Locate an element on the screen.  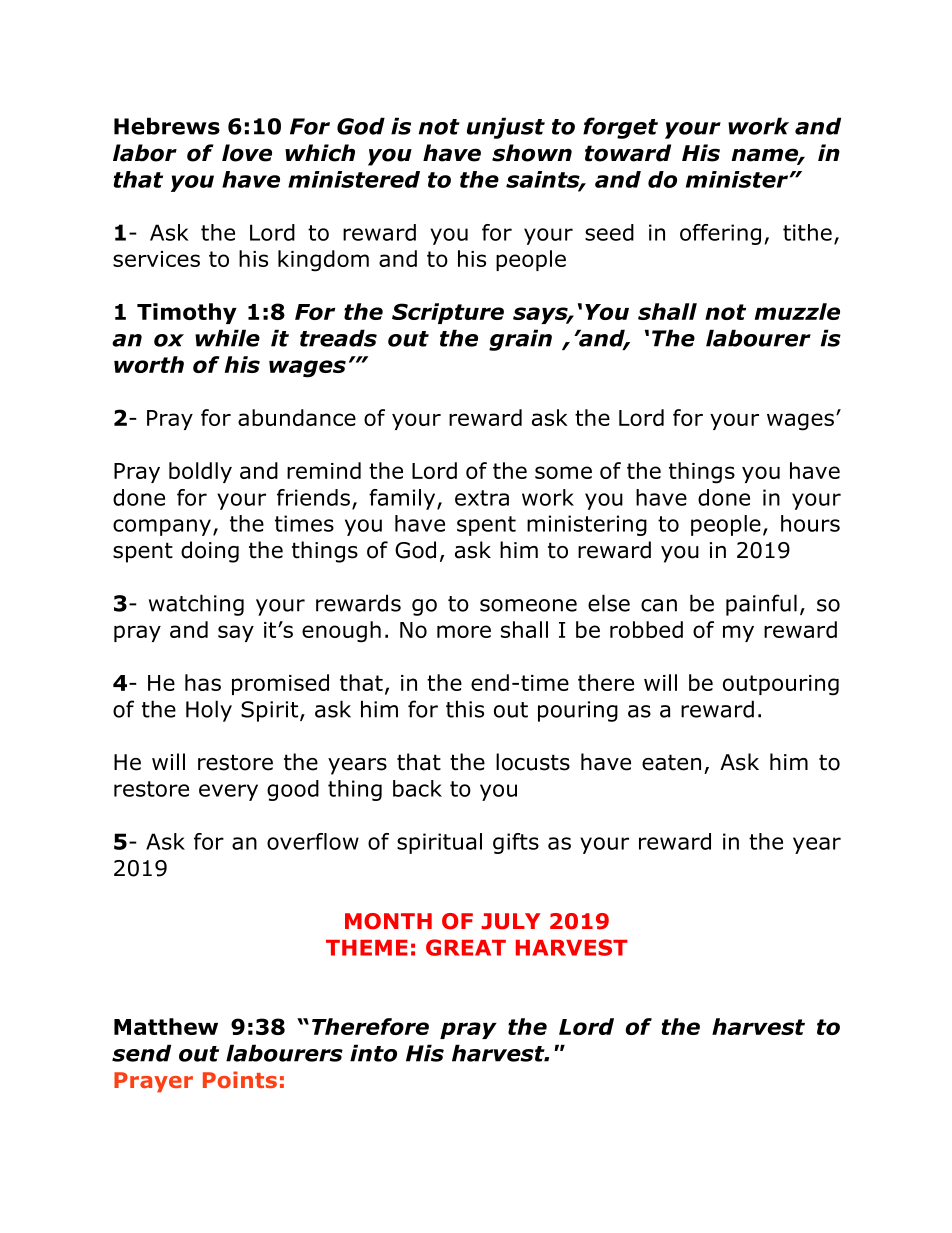
more is located at coordinates (464, 631).
